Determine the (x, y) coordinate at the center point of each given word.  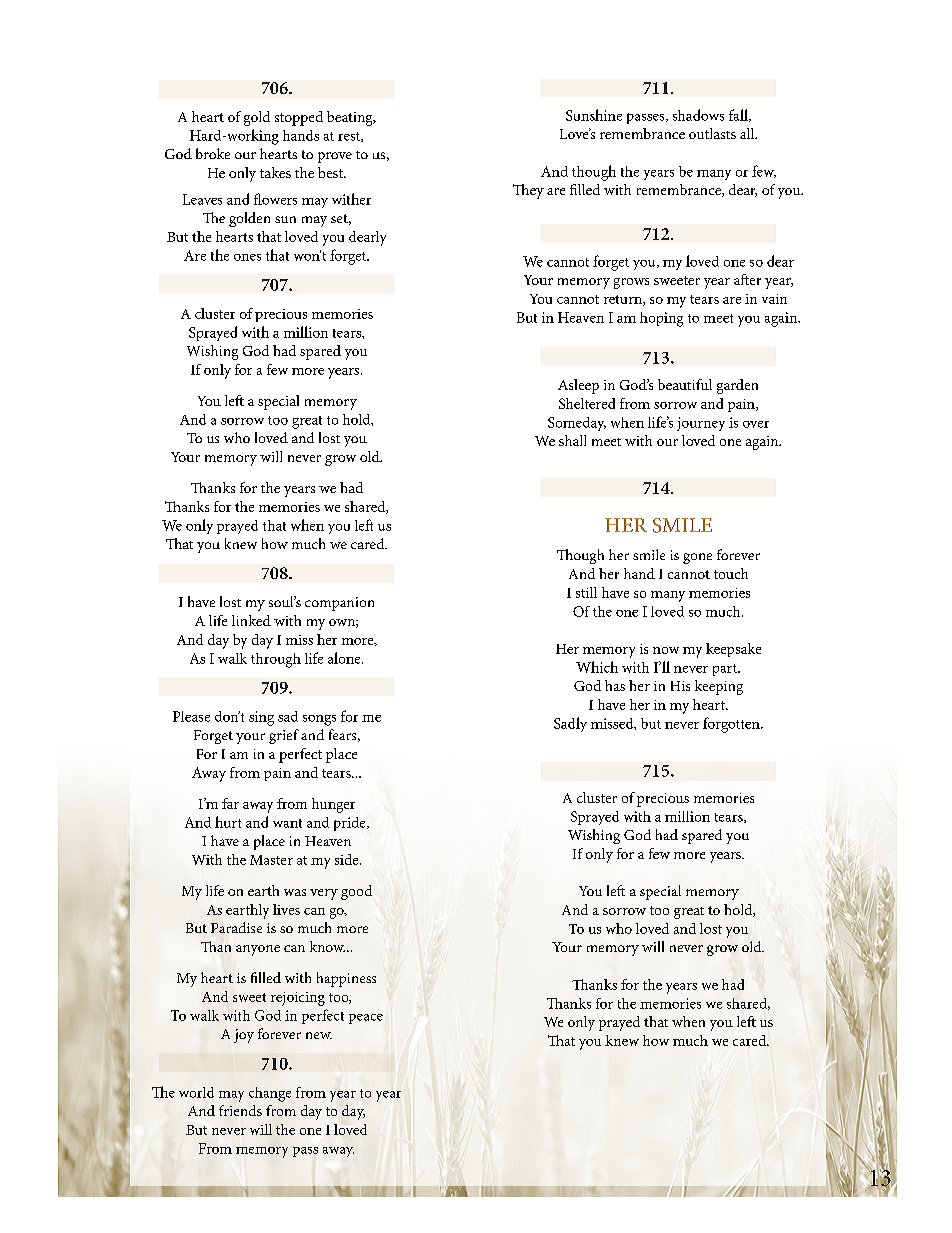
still (586, 592)
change (270, 1094)
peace (366, 1019)
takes (275, 172)
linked (251, 620)
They (528, 191)
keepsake (733, 650)
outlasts (712, 133)
